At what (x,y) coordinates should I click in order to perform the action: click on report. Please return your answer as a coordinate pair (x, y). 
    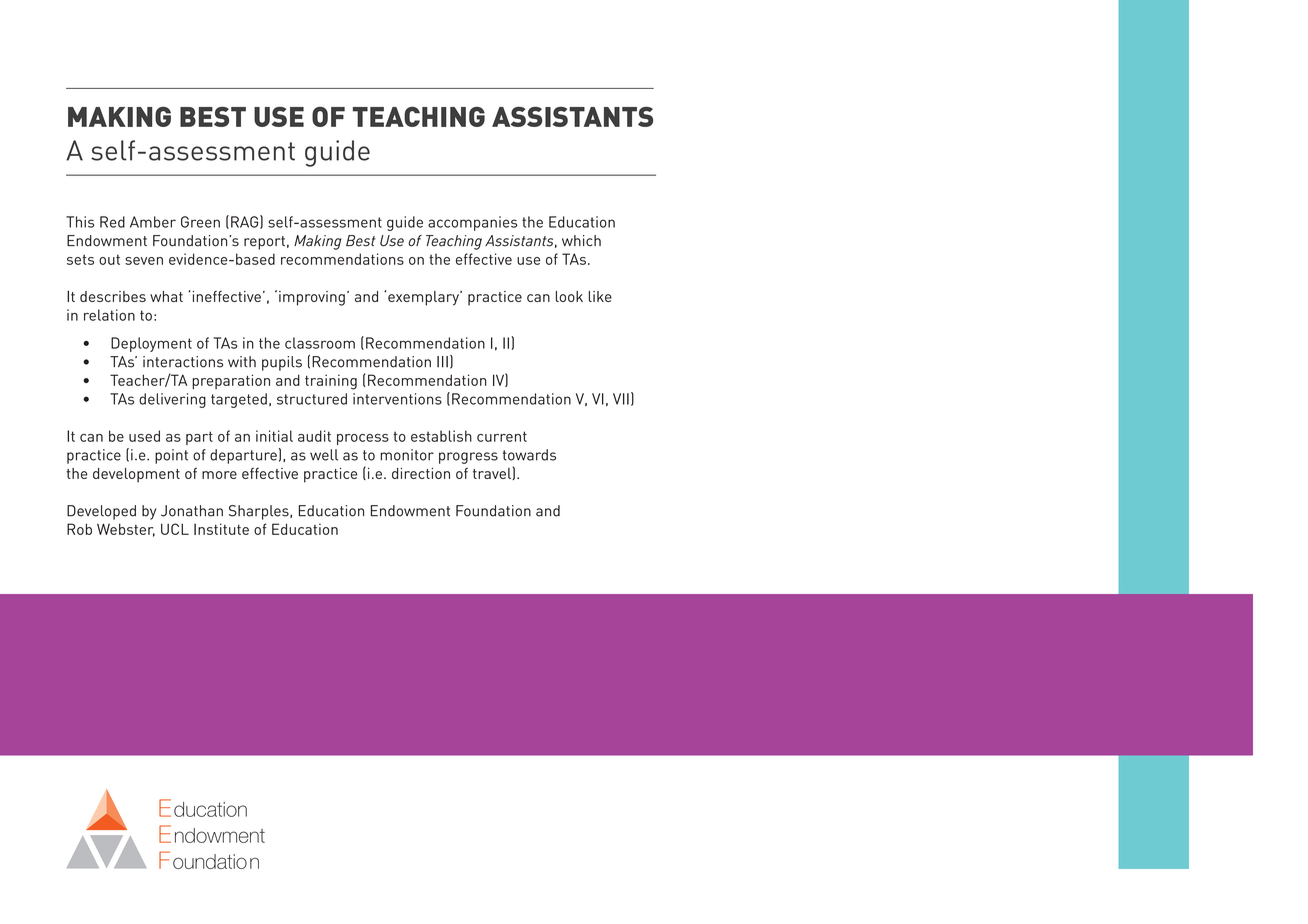
    Looking at the image, I should click on (264, 243).
